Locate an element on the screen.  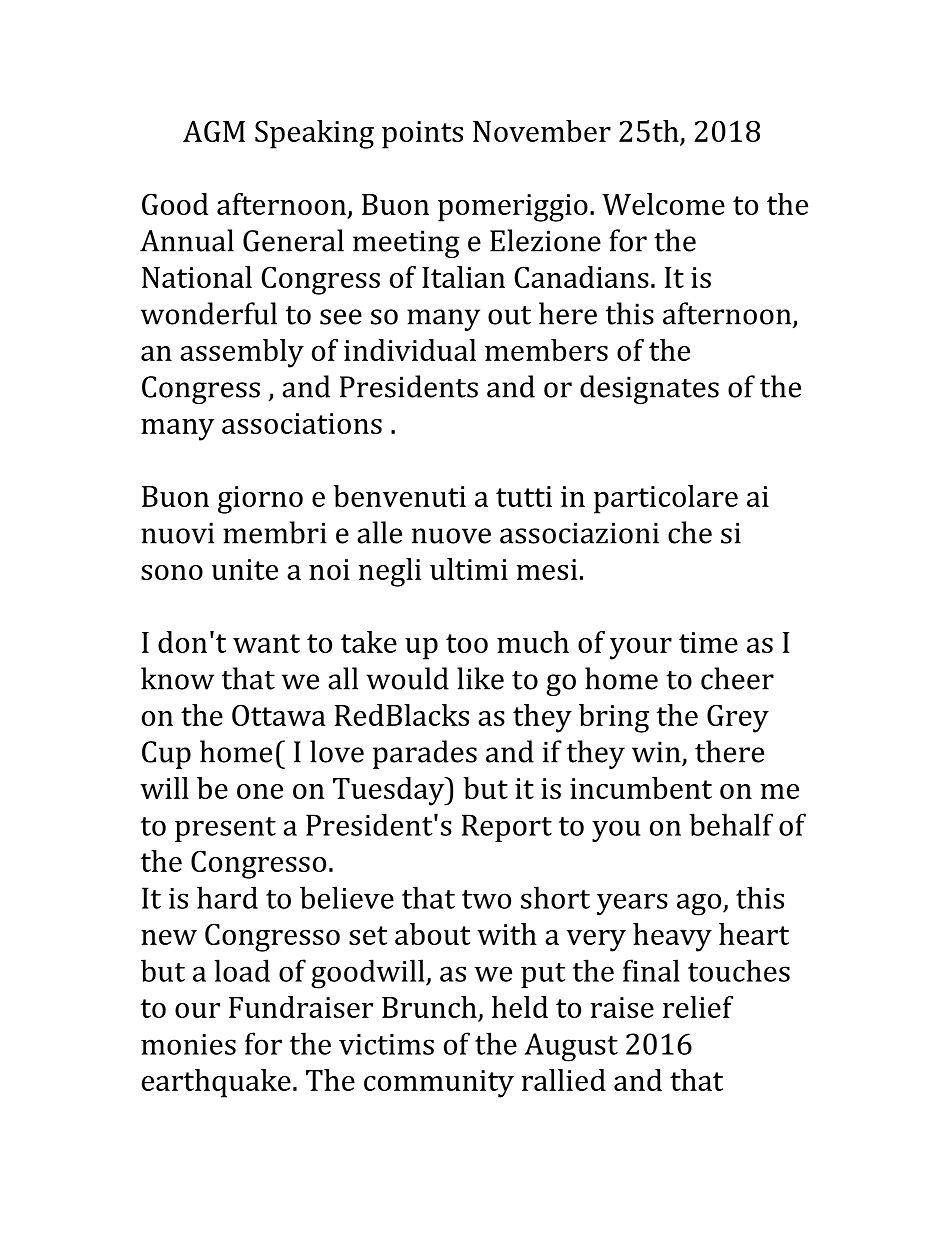
points is located at coordinates (422, 135).
